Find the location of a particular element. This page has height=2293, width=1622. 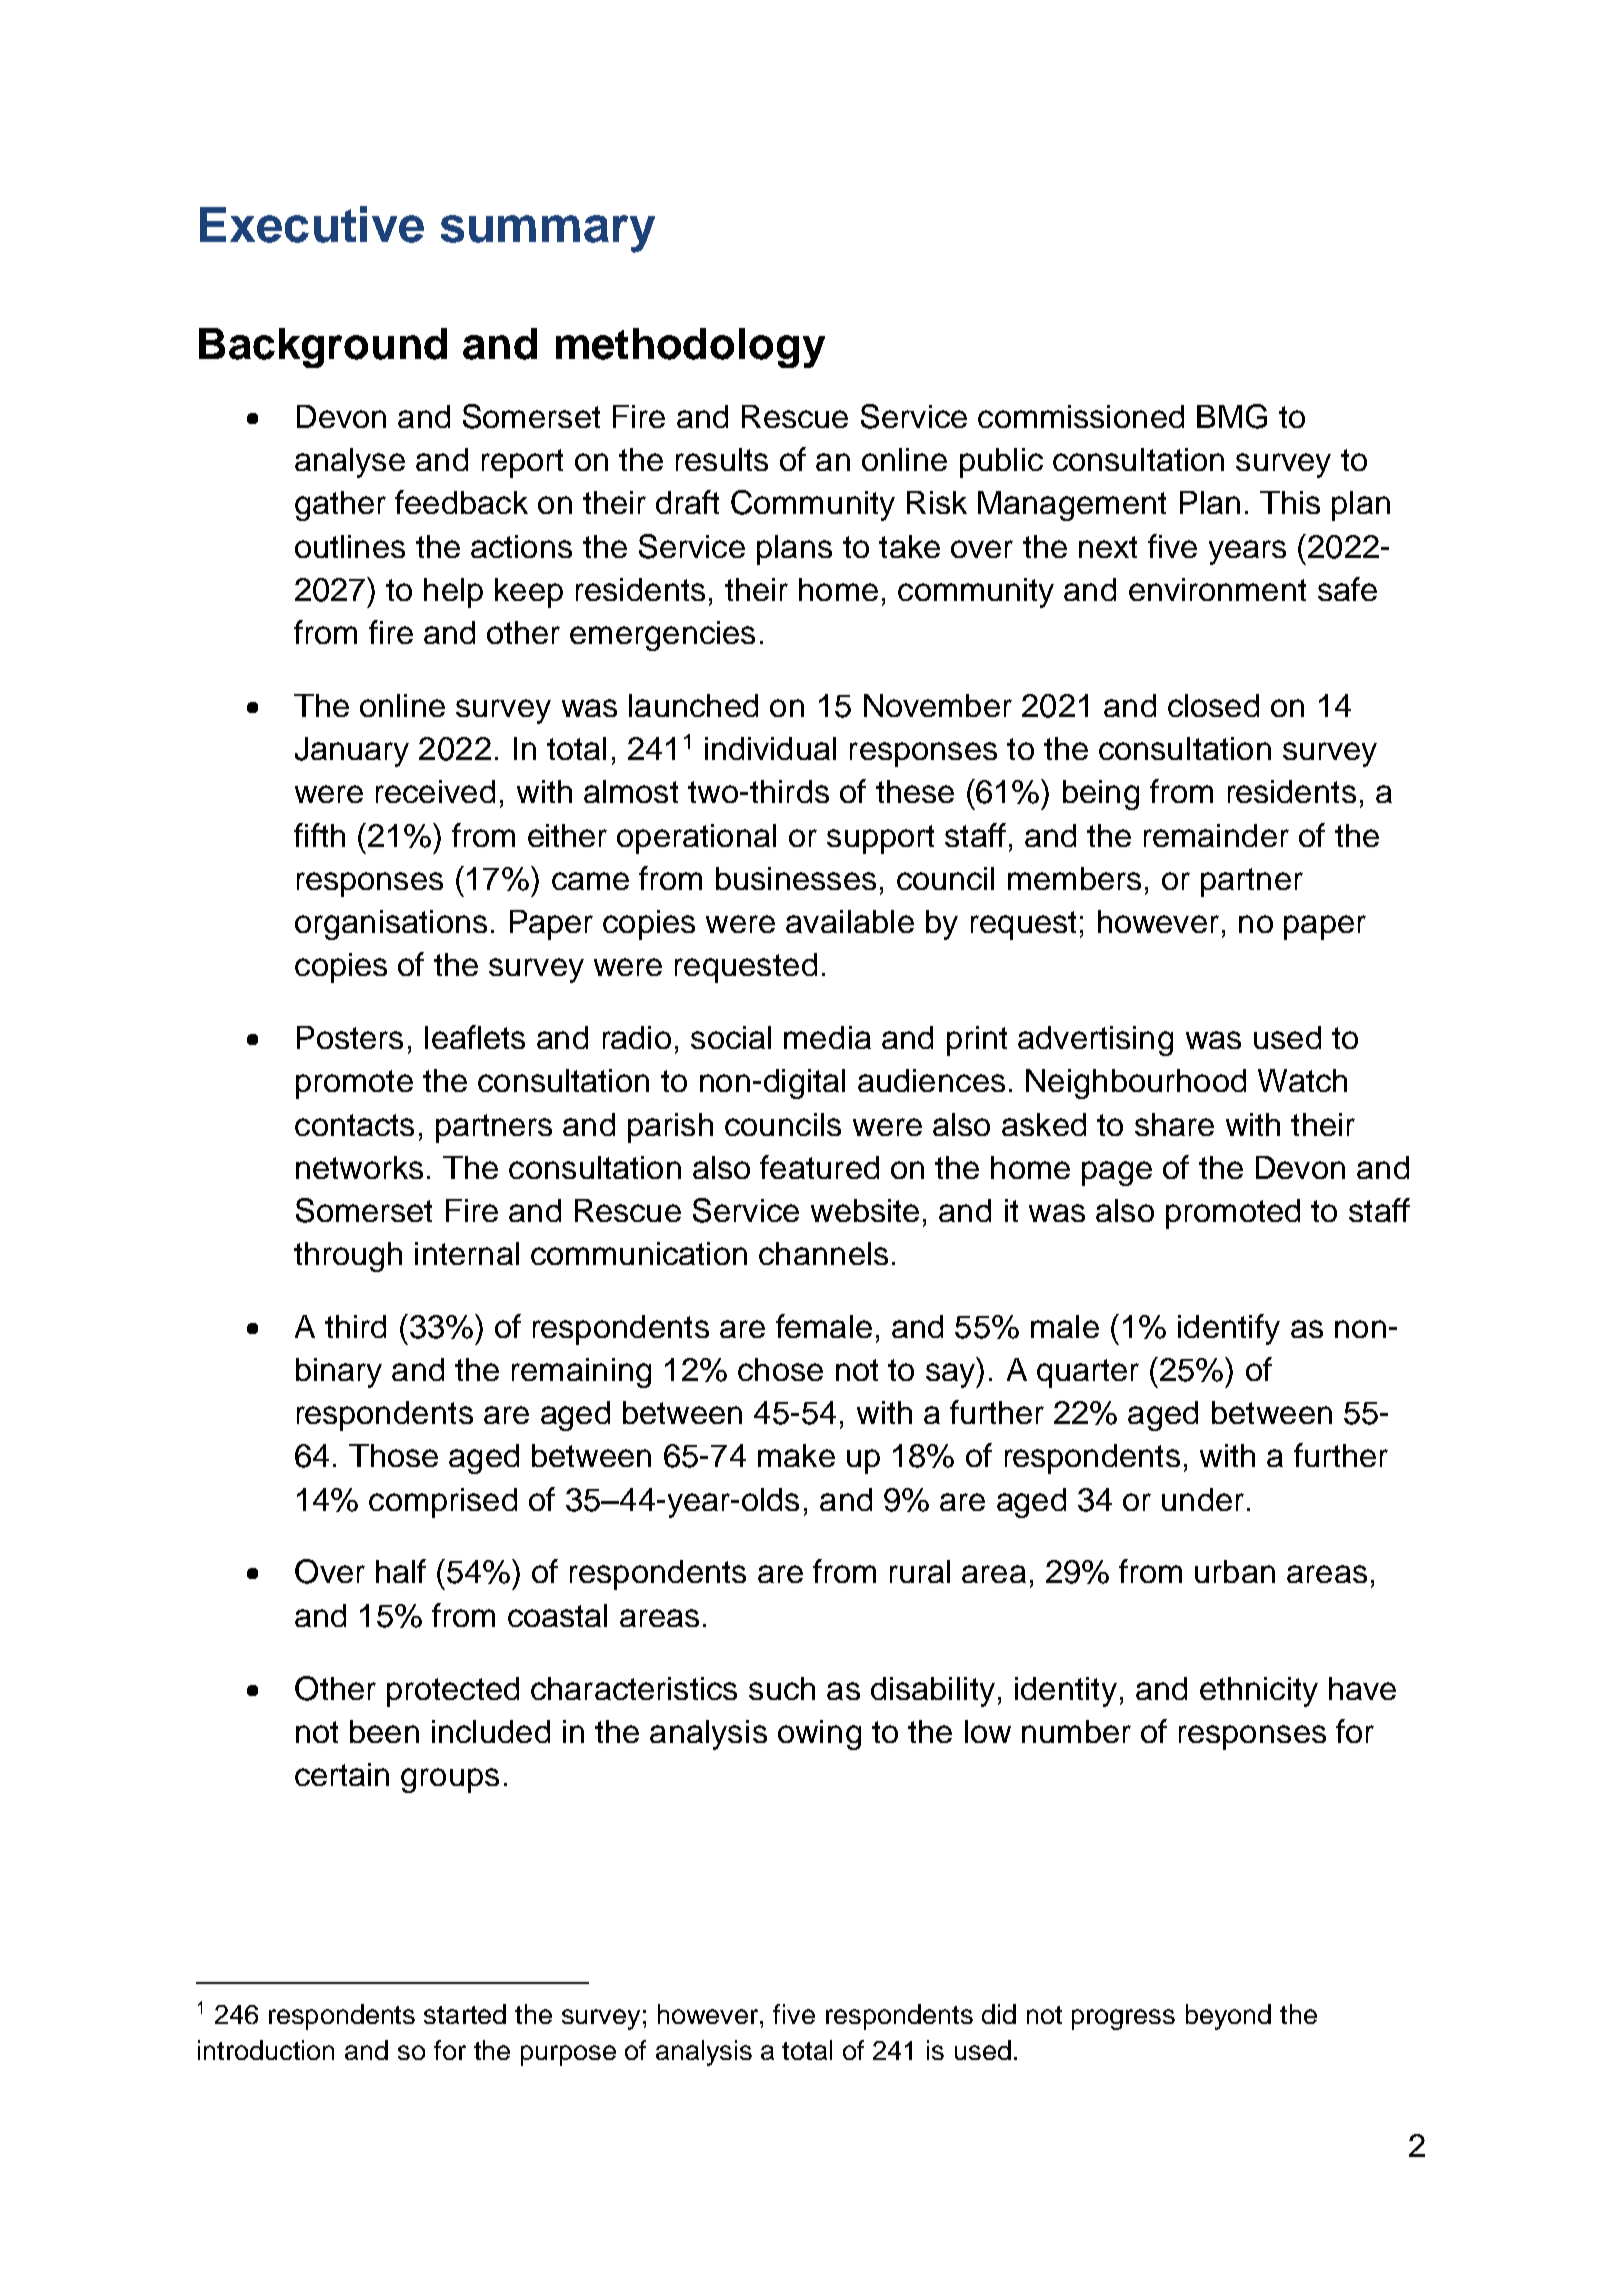

did is located at coordinates (999, 2014).
